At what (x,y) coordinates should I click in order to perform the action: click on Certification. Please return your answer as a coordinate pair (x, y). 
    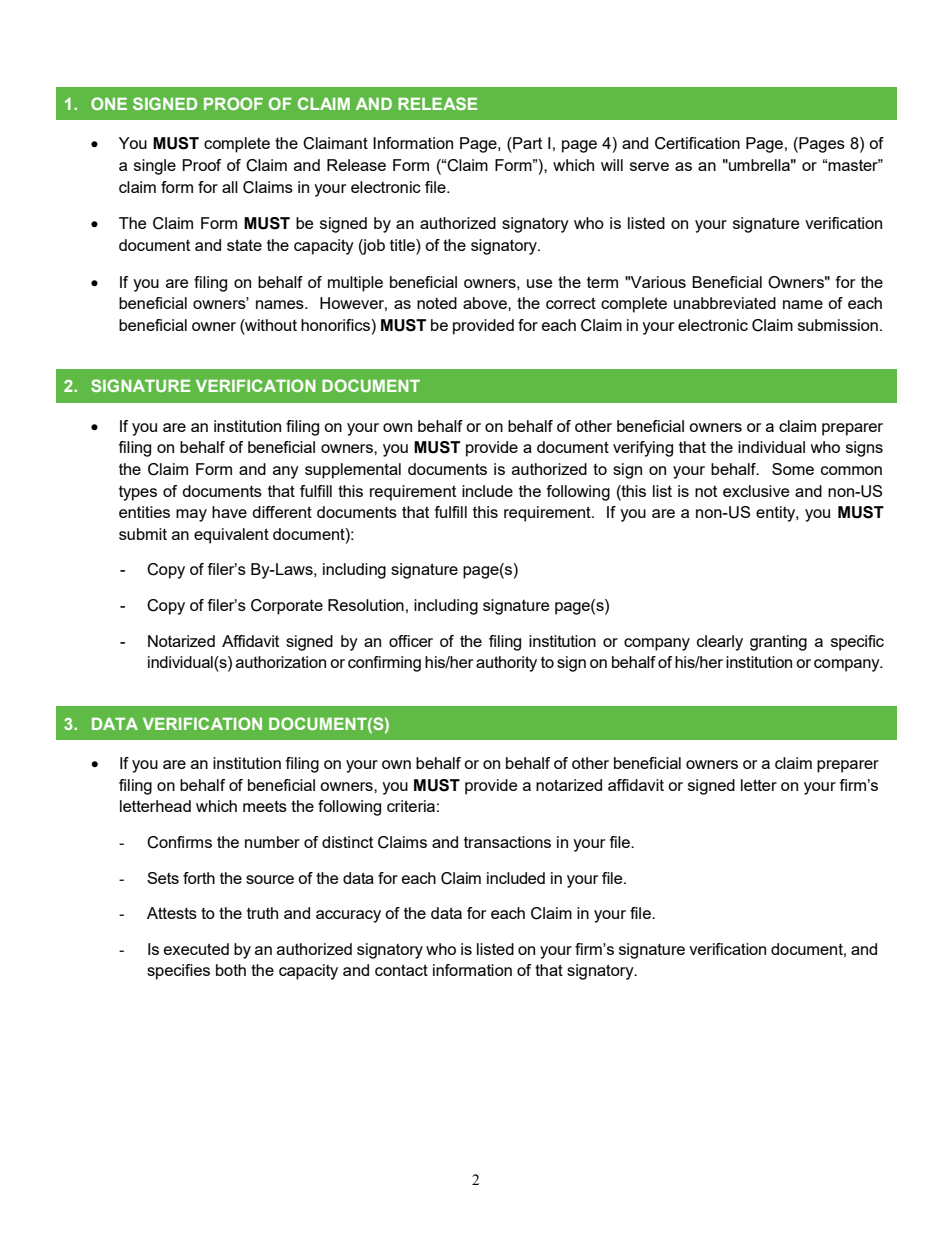
    Looking at the image, I should click on (697, 143).
